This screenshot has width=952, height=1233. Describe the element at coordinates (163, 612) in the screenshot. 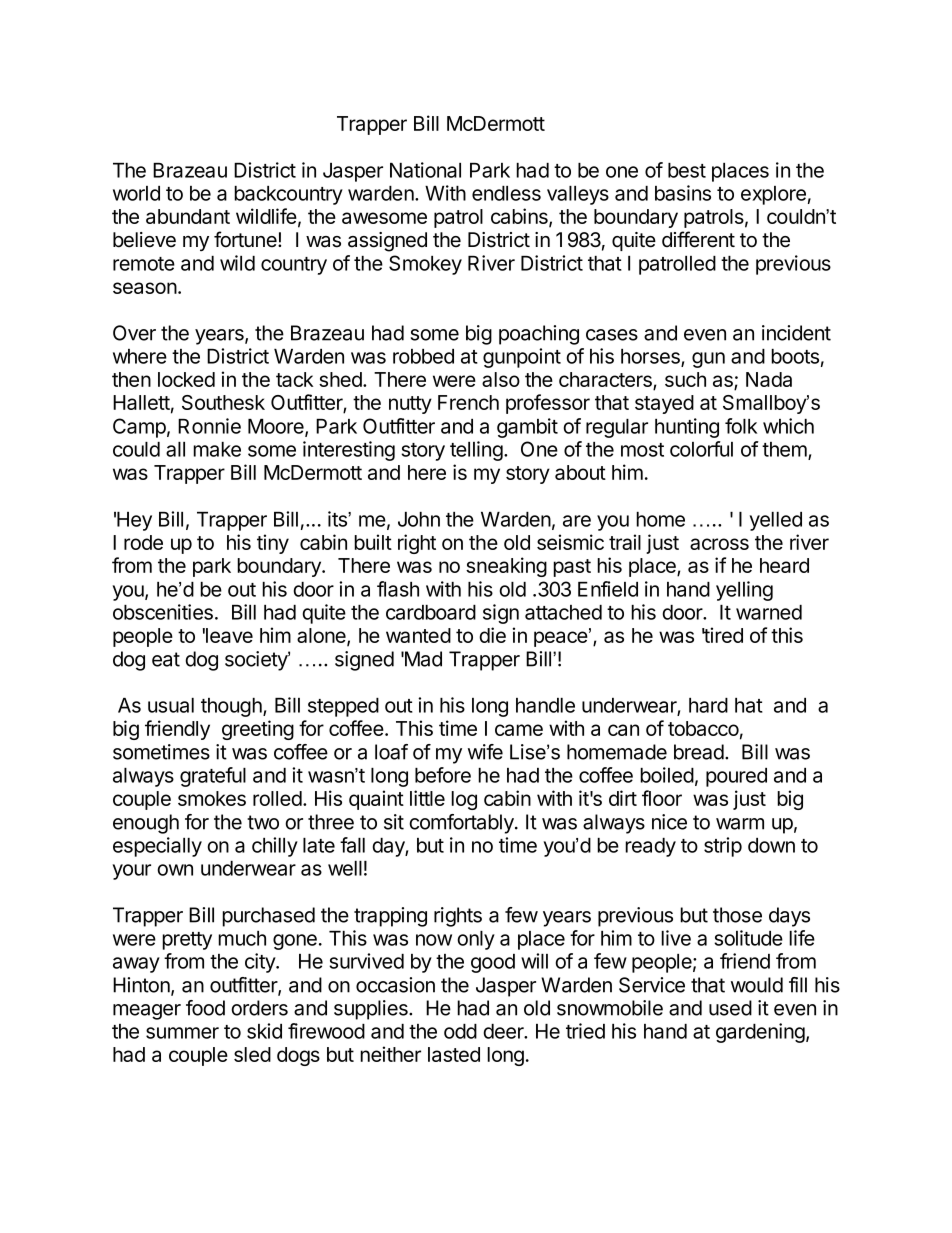

I see `obscenities` at that location.
